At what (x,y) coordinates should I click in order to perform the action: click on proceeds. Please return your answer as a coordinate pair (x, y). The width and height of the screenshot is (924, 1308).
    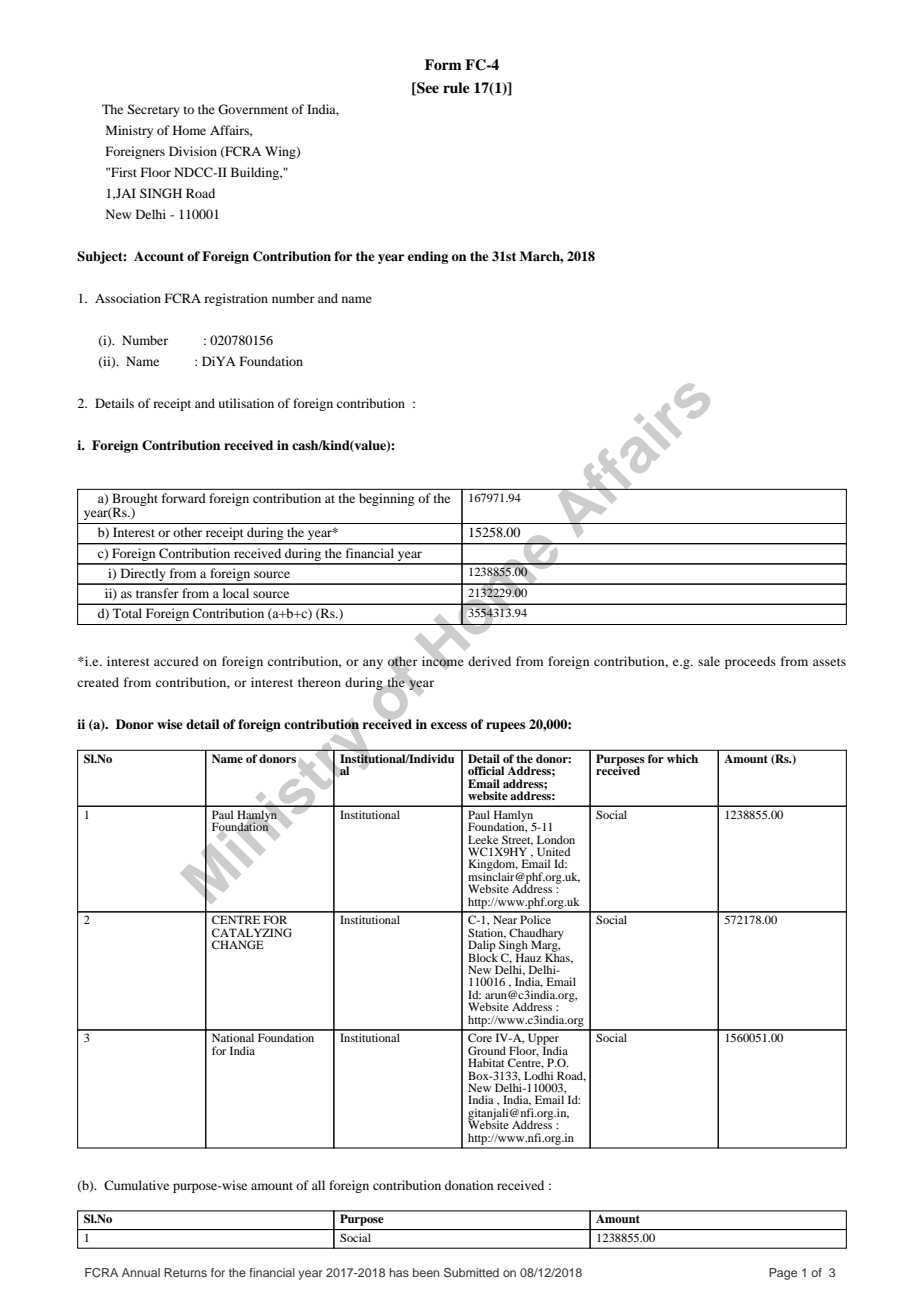
    Looking at the image, I should click on (750, 662).
